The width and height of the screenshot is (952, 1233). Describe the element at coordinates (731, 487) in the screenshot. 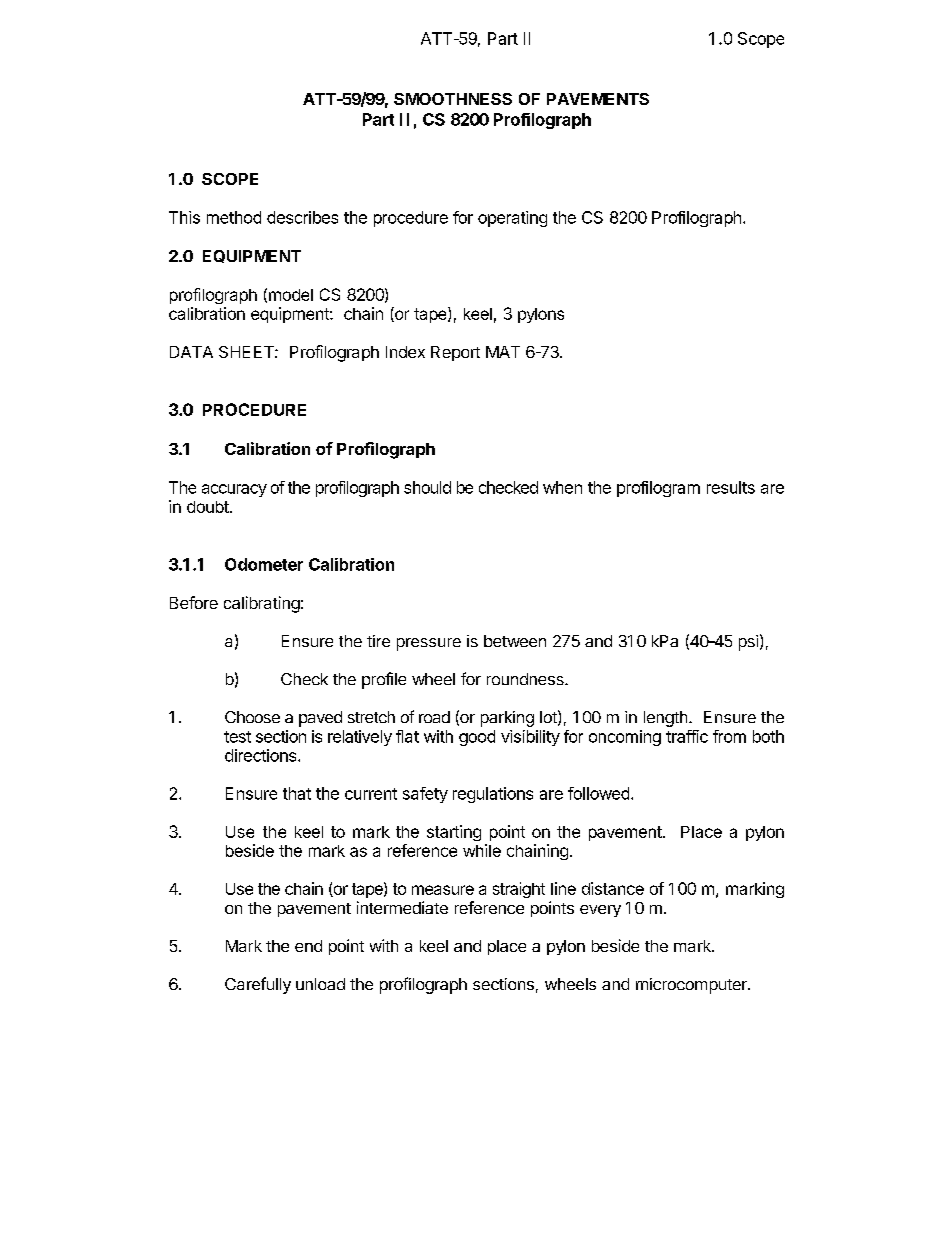

I see `results` at that location.
